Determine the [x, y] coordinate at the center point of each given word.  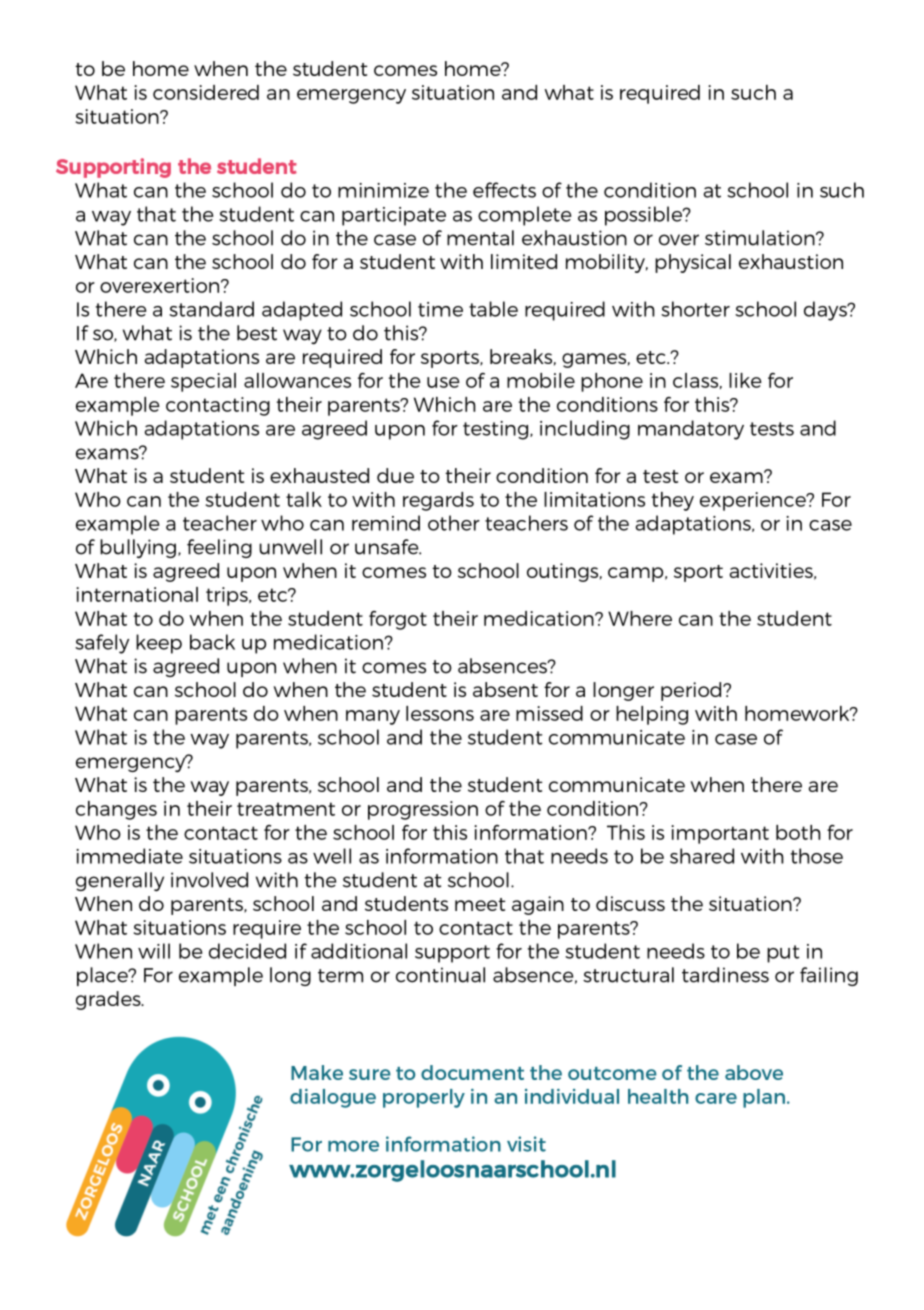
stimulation [761, 238]
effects [504, 190]
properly [424, 1098]
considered [206, 92]
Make [317, 1072]
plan [764, 1098]
